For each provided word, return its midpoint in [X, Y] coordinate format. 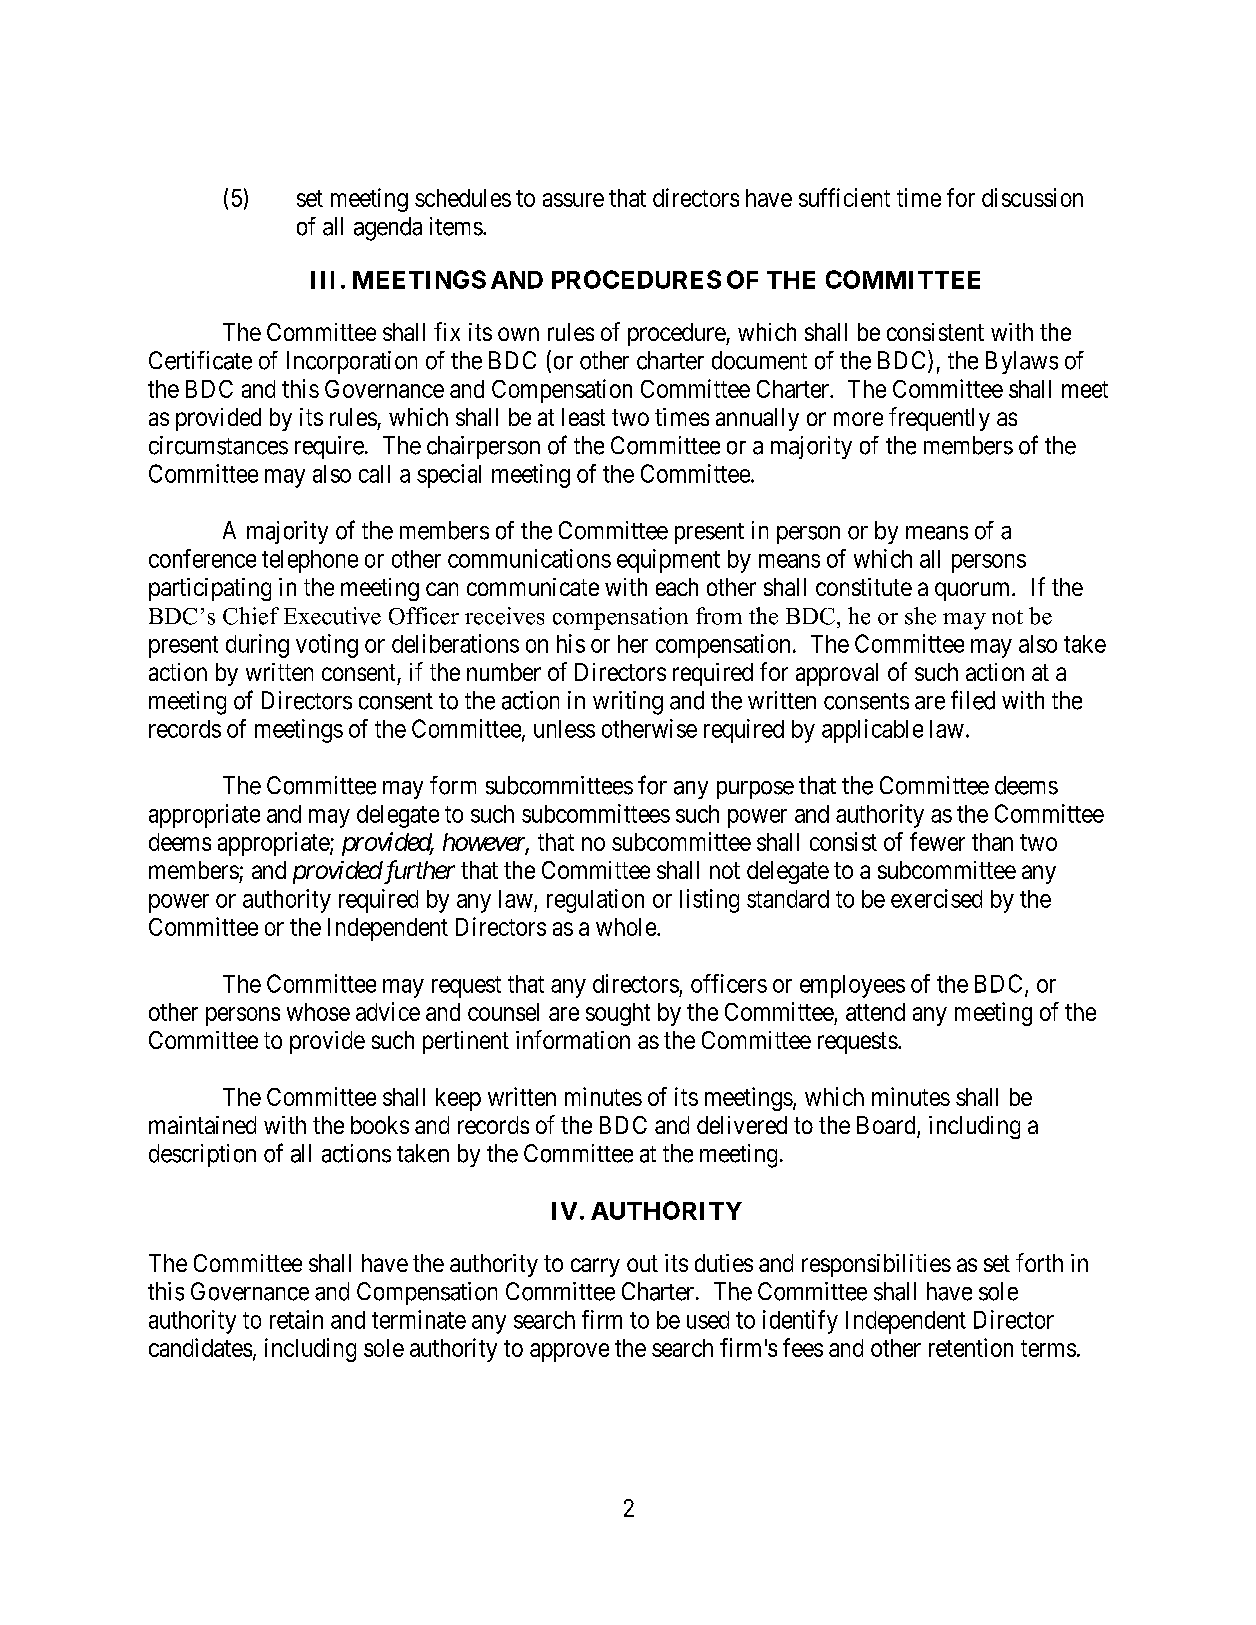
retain [296, 1319]
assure [573, 200]
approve [569, 1352]
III [322, 280]
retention [971, 1347]
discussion [1032, 197]
